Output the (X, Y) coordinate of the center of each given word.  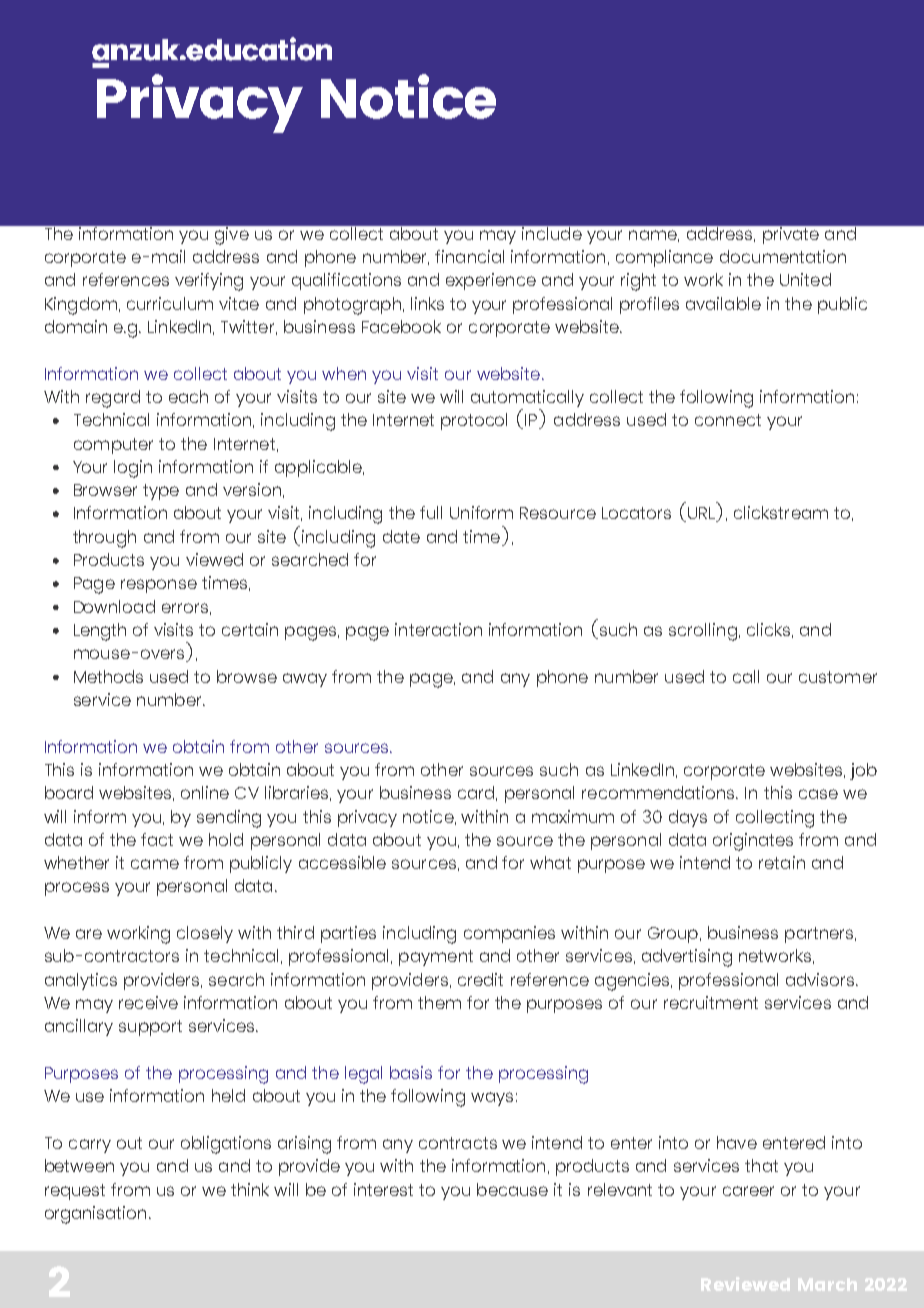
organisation (95, 1215)
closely (205, 934)
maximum (573, 816)
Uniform (481, 512)
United (805, 279)
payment (436, 958)
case (818, 794)
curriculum (170, 303)
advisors (821, 979)
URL (703, 514)
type (161, 492)
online (205, 792)
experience (491, 281)
